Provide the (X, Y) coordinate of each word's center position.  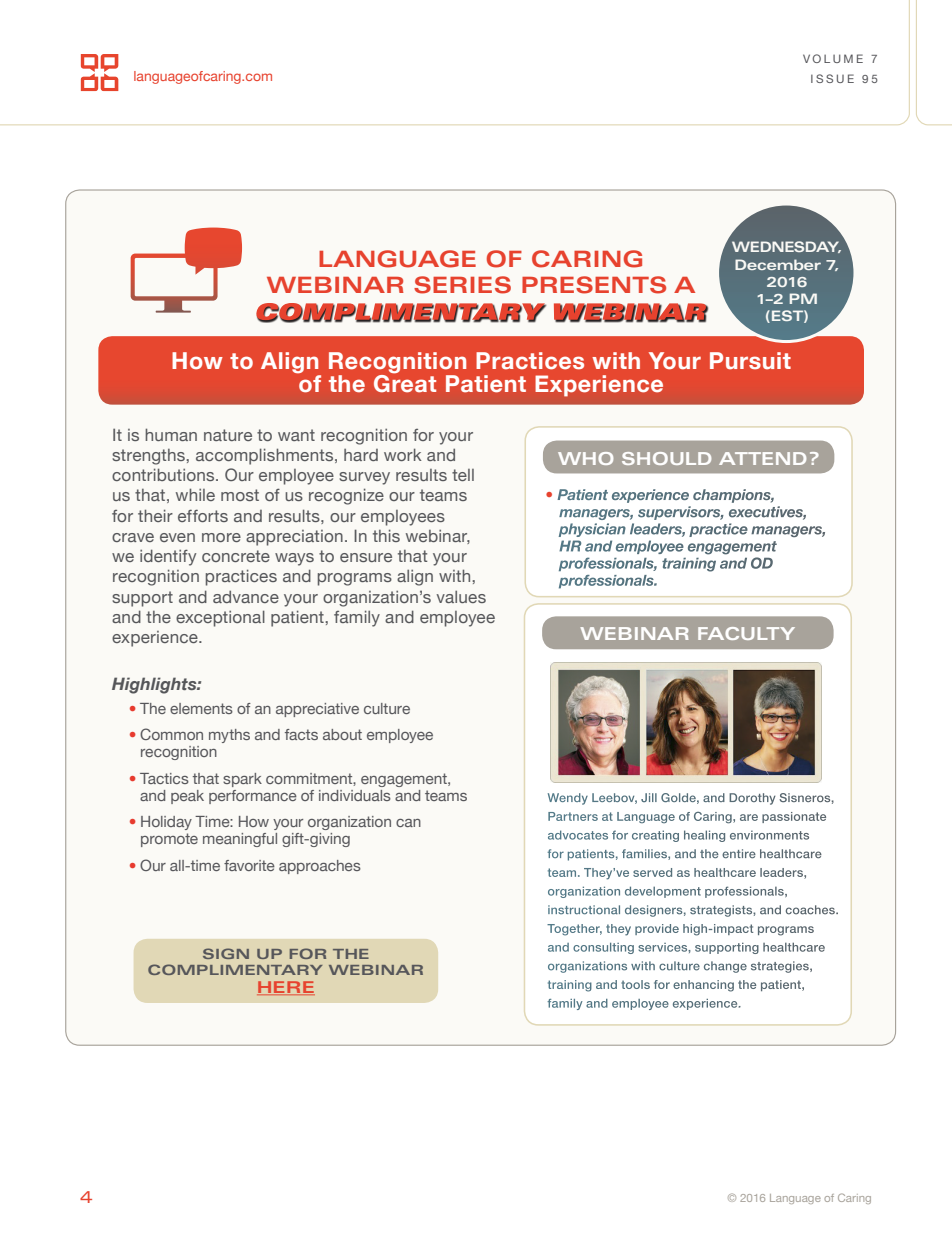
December (778, 264)
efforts (203, 515)
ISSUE (832, 78)
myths (229, 736)
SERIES (462, 285)
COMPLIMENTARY (235, 969)
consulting (603, 948)
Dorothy (752, 799)
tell (463, 475)
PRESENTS (594, 285)
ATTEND (762, 458)
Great (405, 382)
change (725, 967)
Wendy (568, 799)
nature (228, 435)
